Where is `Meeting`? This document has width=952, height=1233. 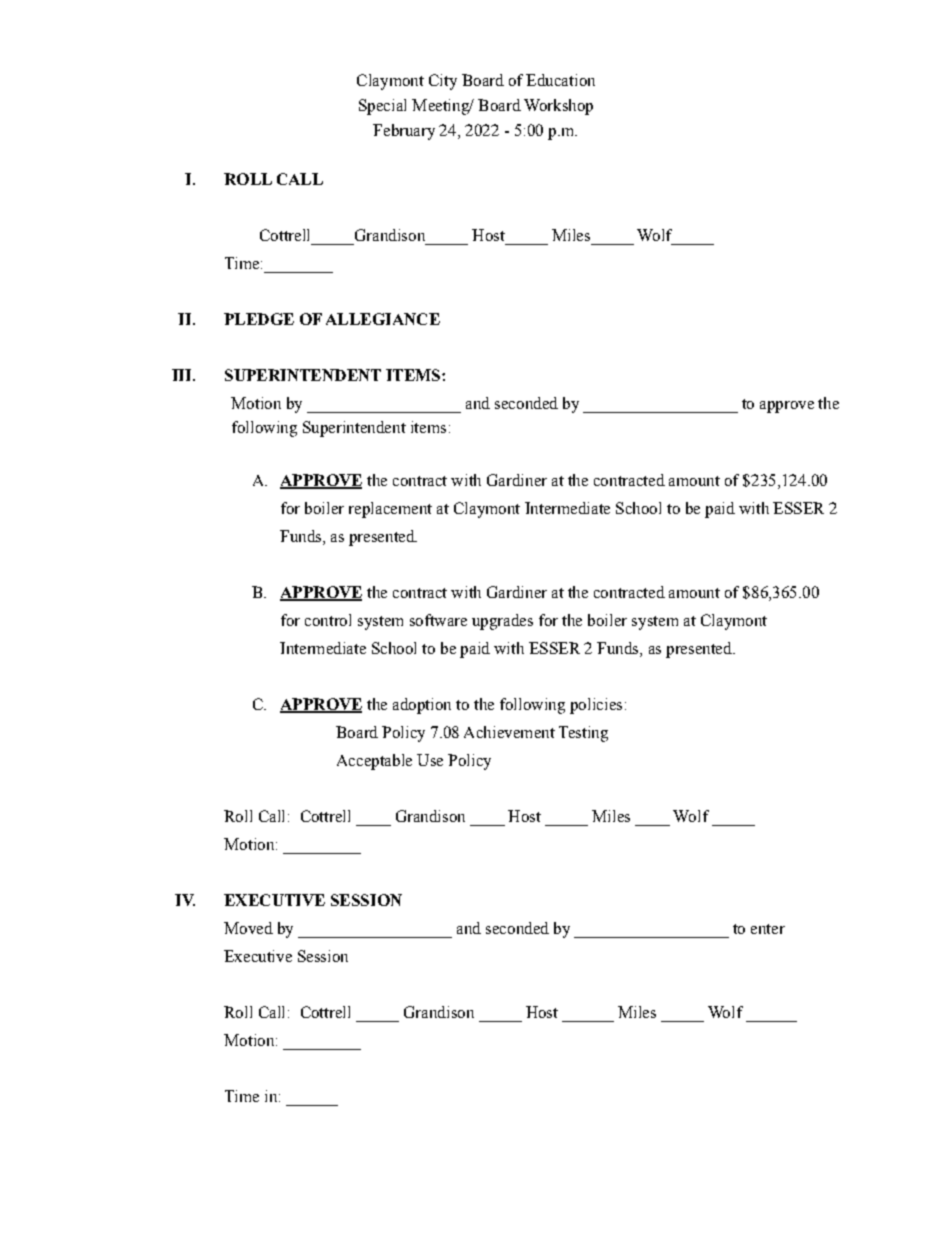
Meeting is located at coordinates (441, 107).
